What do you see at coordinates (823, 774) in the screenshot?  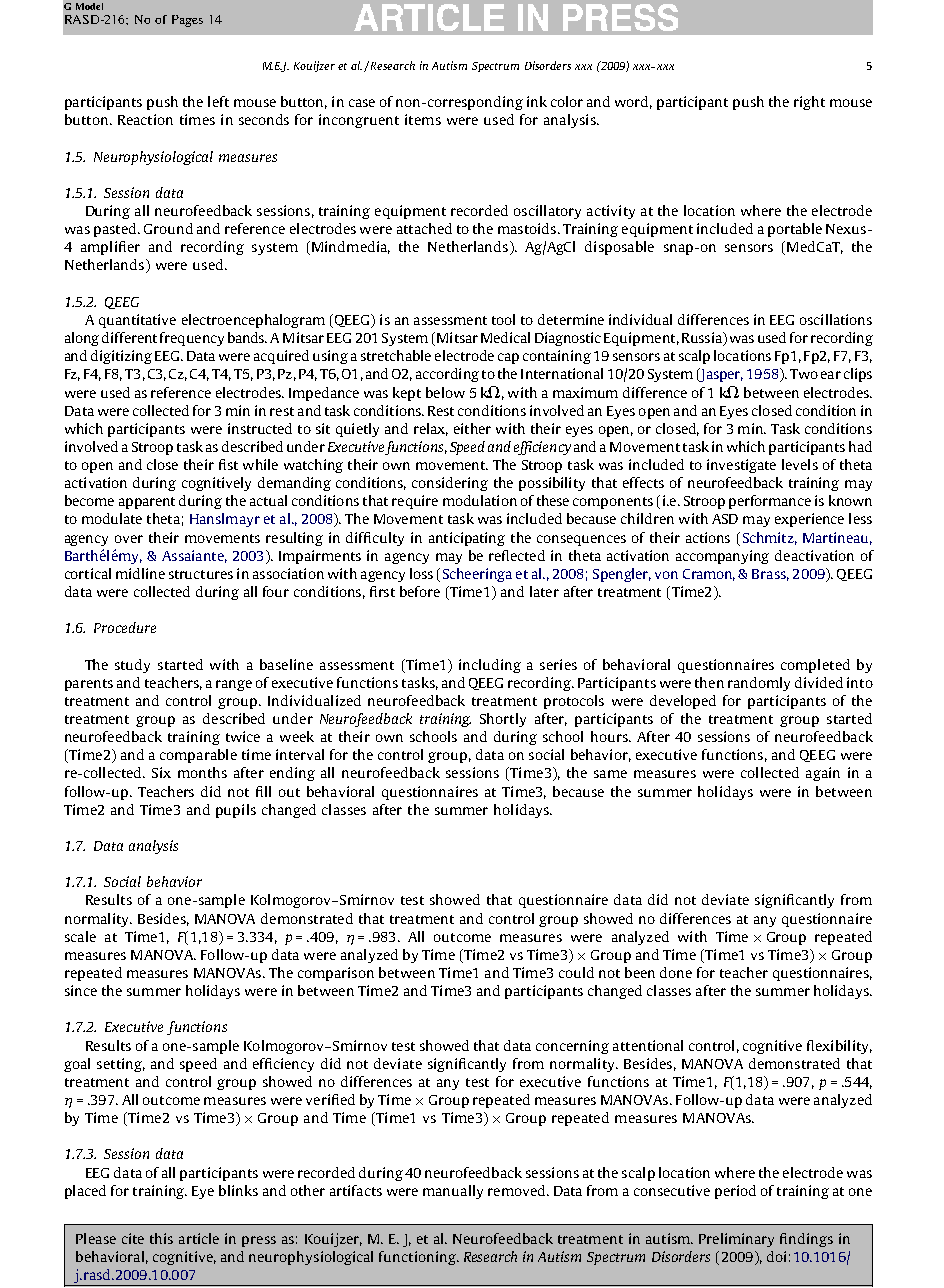 I see `again` at bounding box center [823, 774].
